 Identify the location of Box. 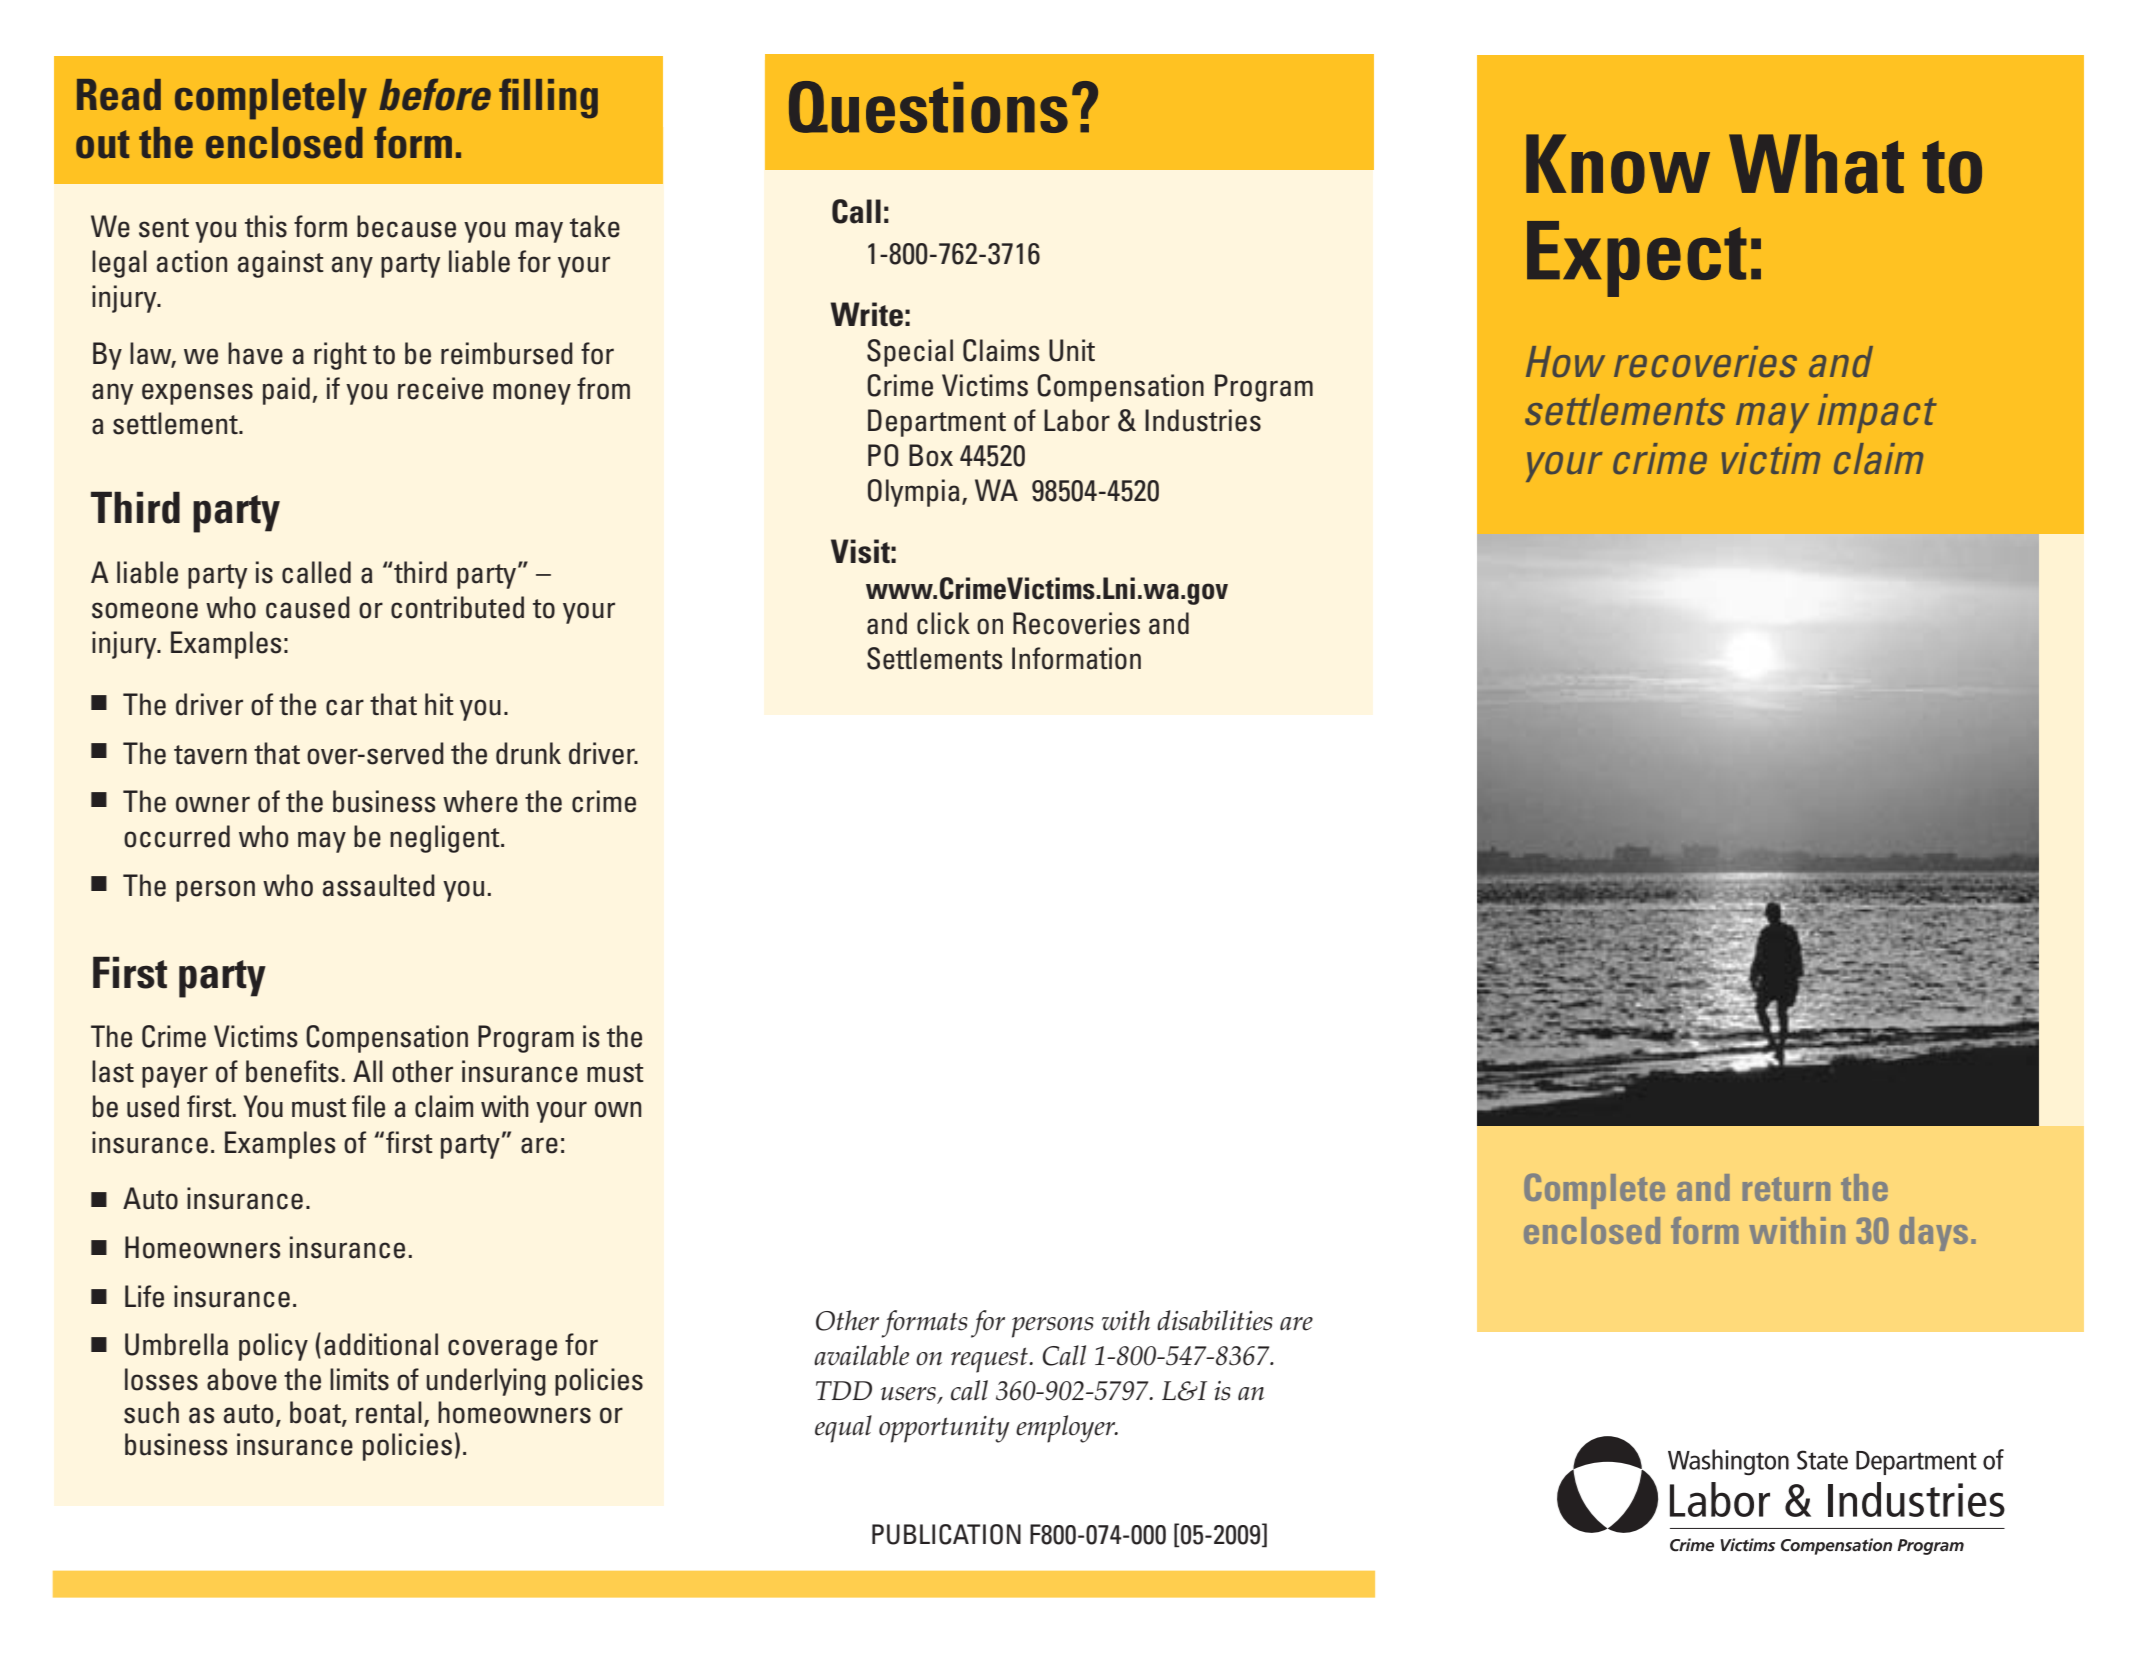
(931, 455).
